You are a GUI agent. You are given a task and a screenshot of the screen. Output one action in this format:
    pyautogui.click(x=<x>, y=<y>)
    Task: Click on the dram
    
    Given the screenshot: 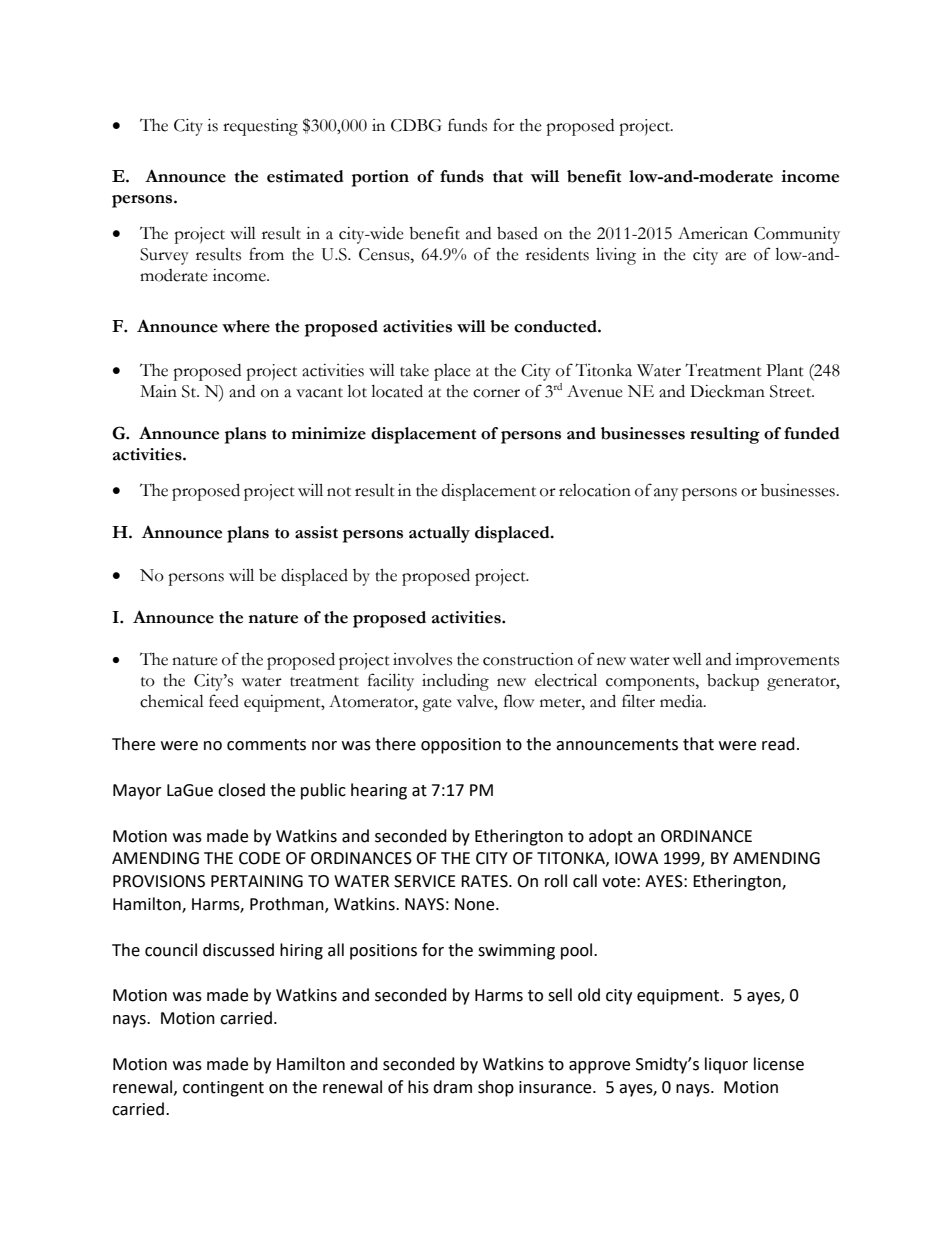 What is the action you would take?
    pyautogui.click(x=452, y=1087)
